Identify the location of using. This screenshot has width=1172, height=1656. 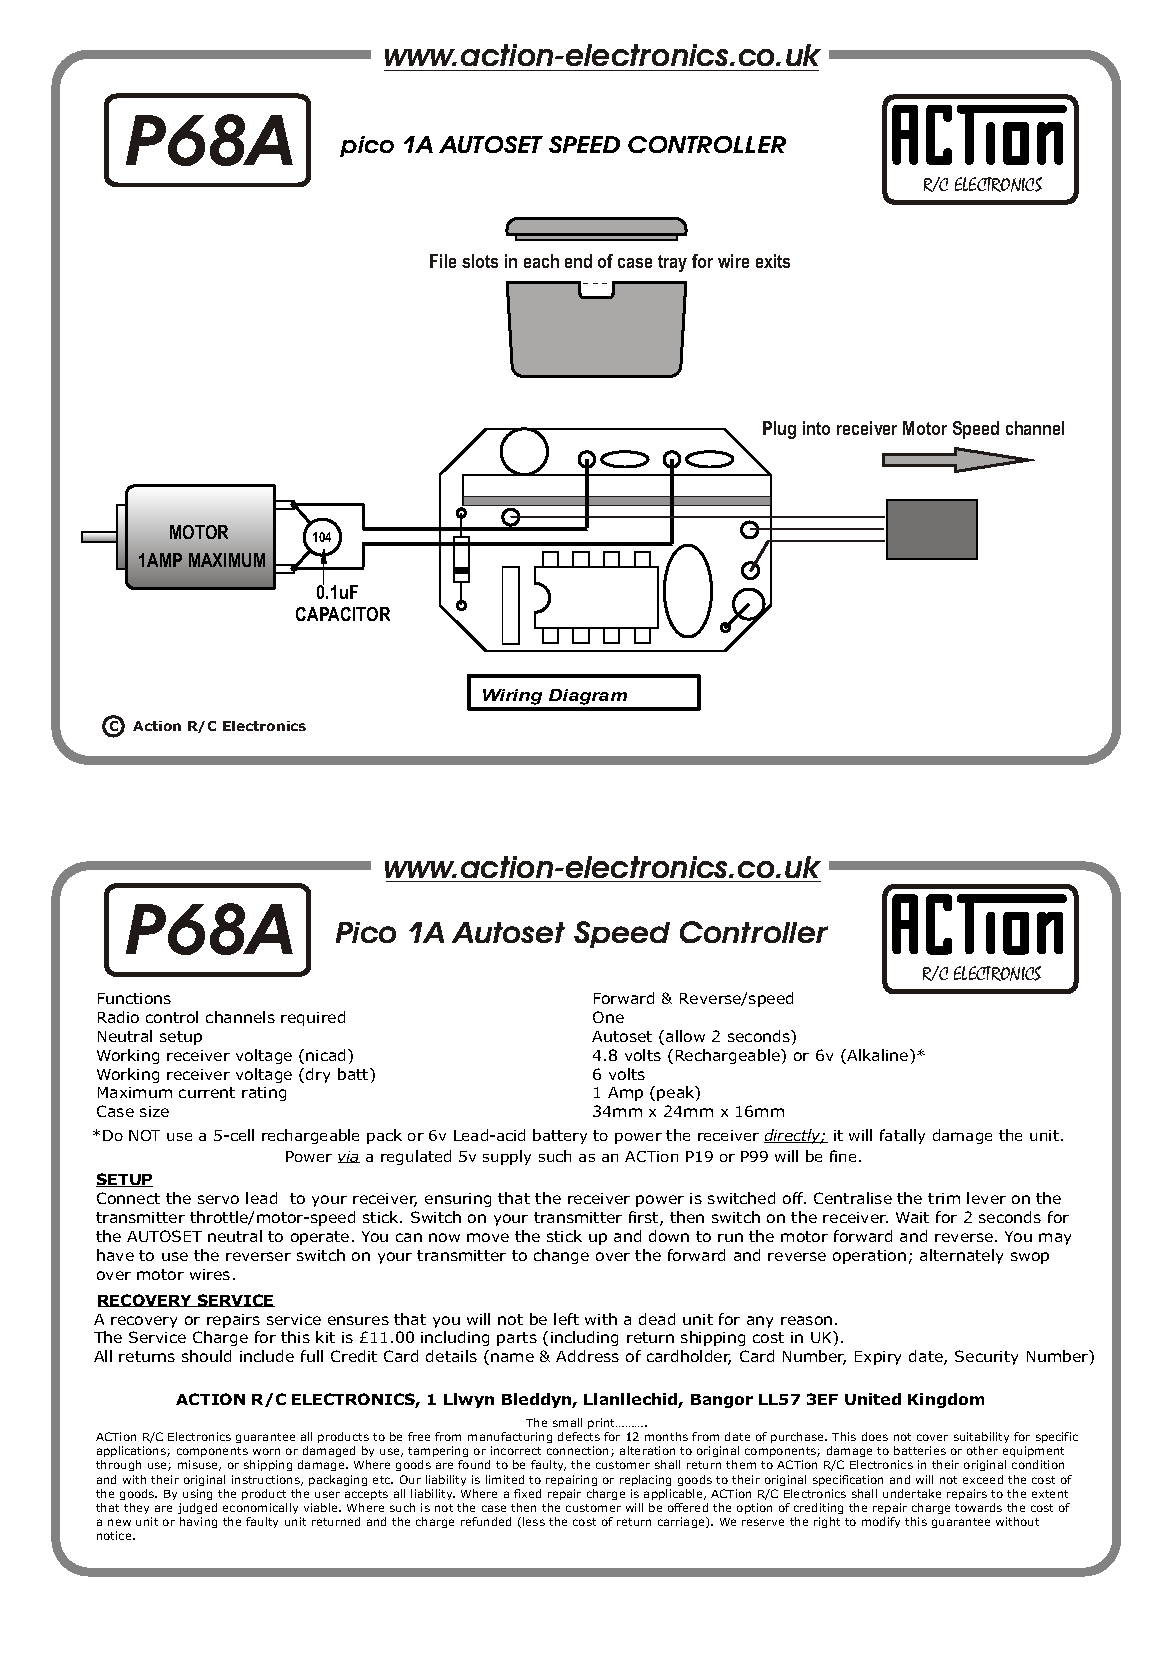
(197, 1494).
